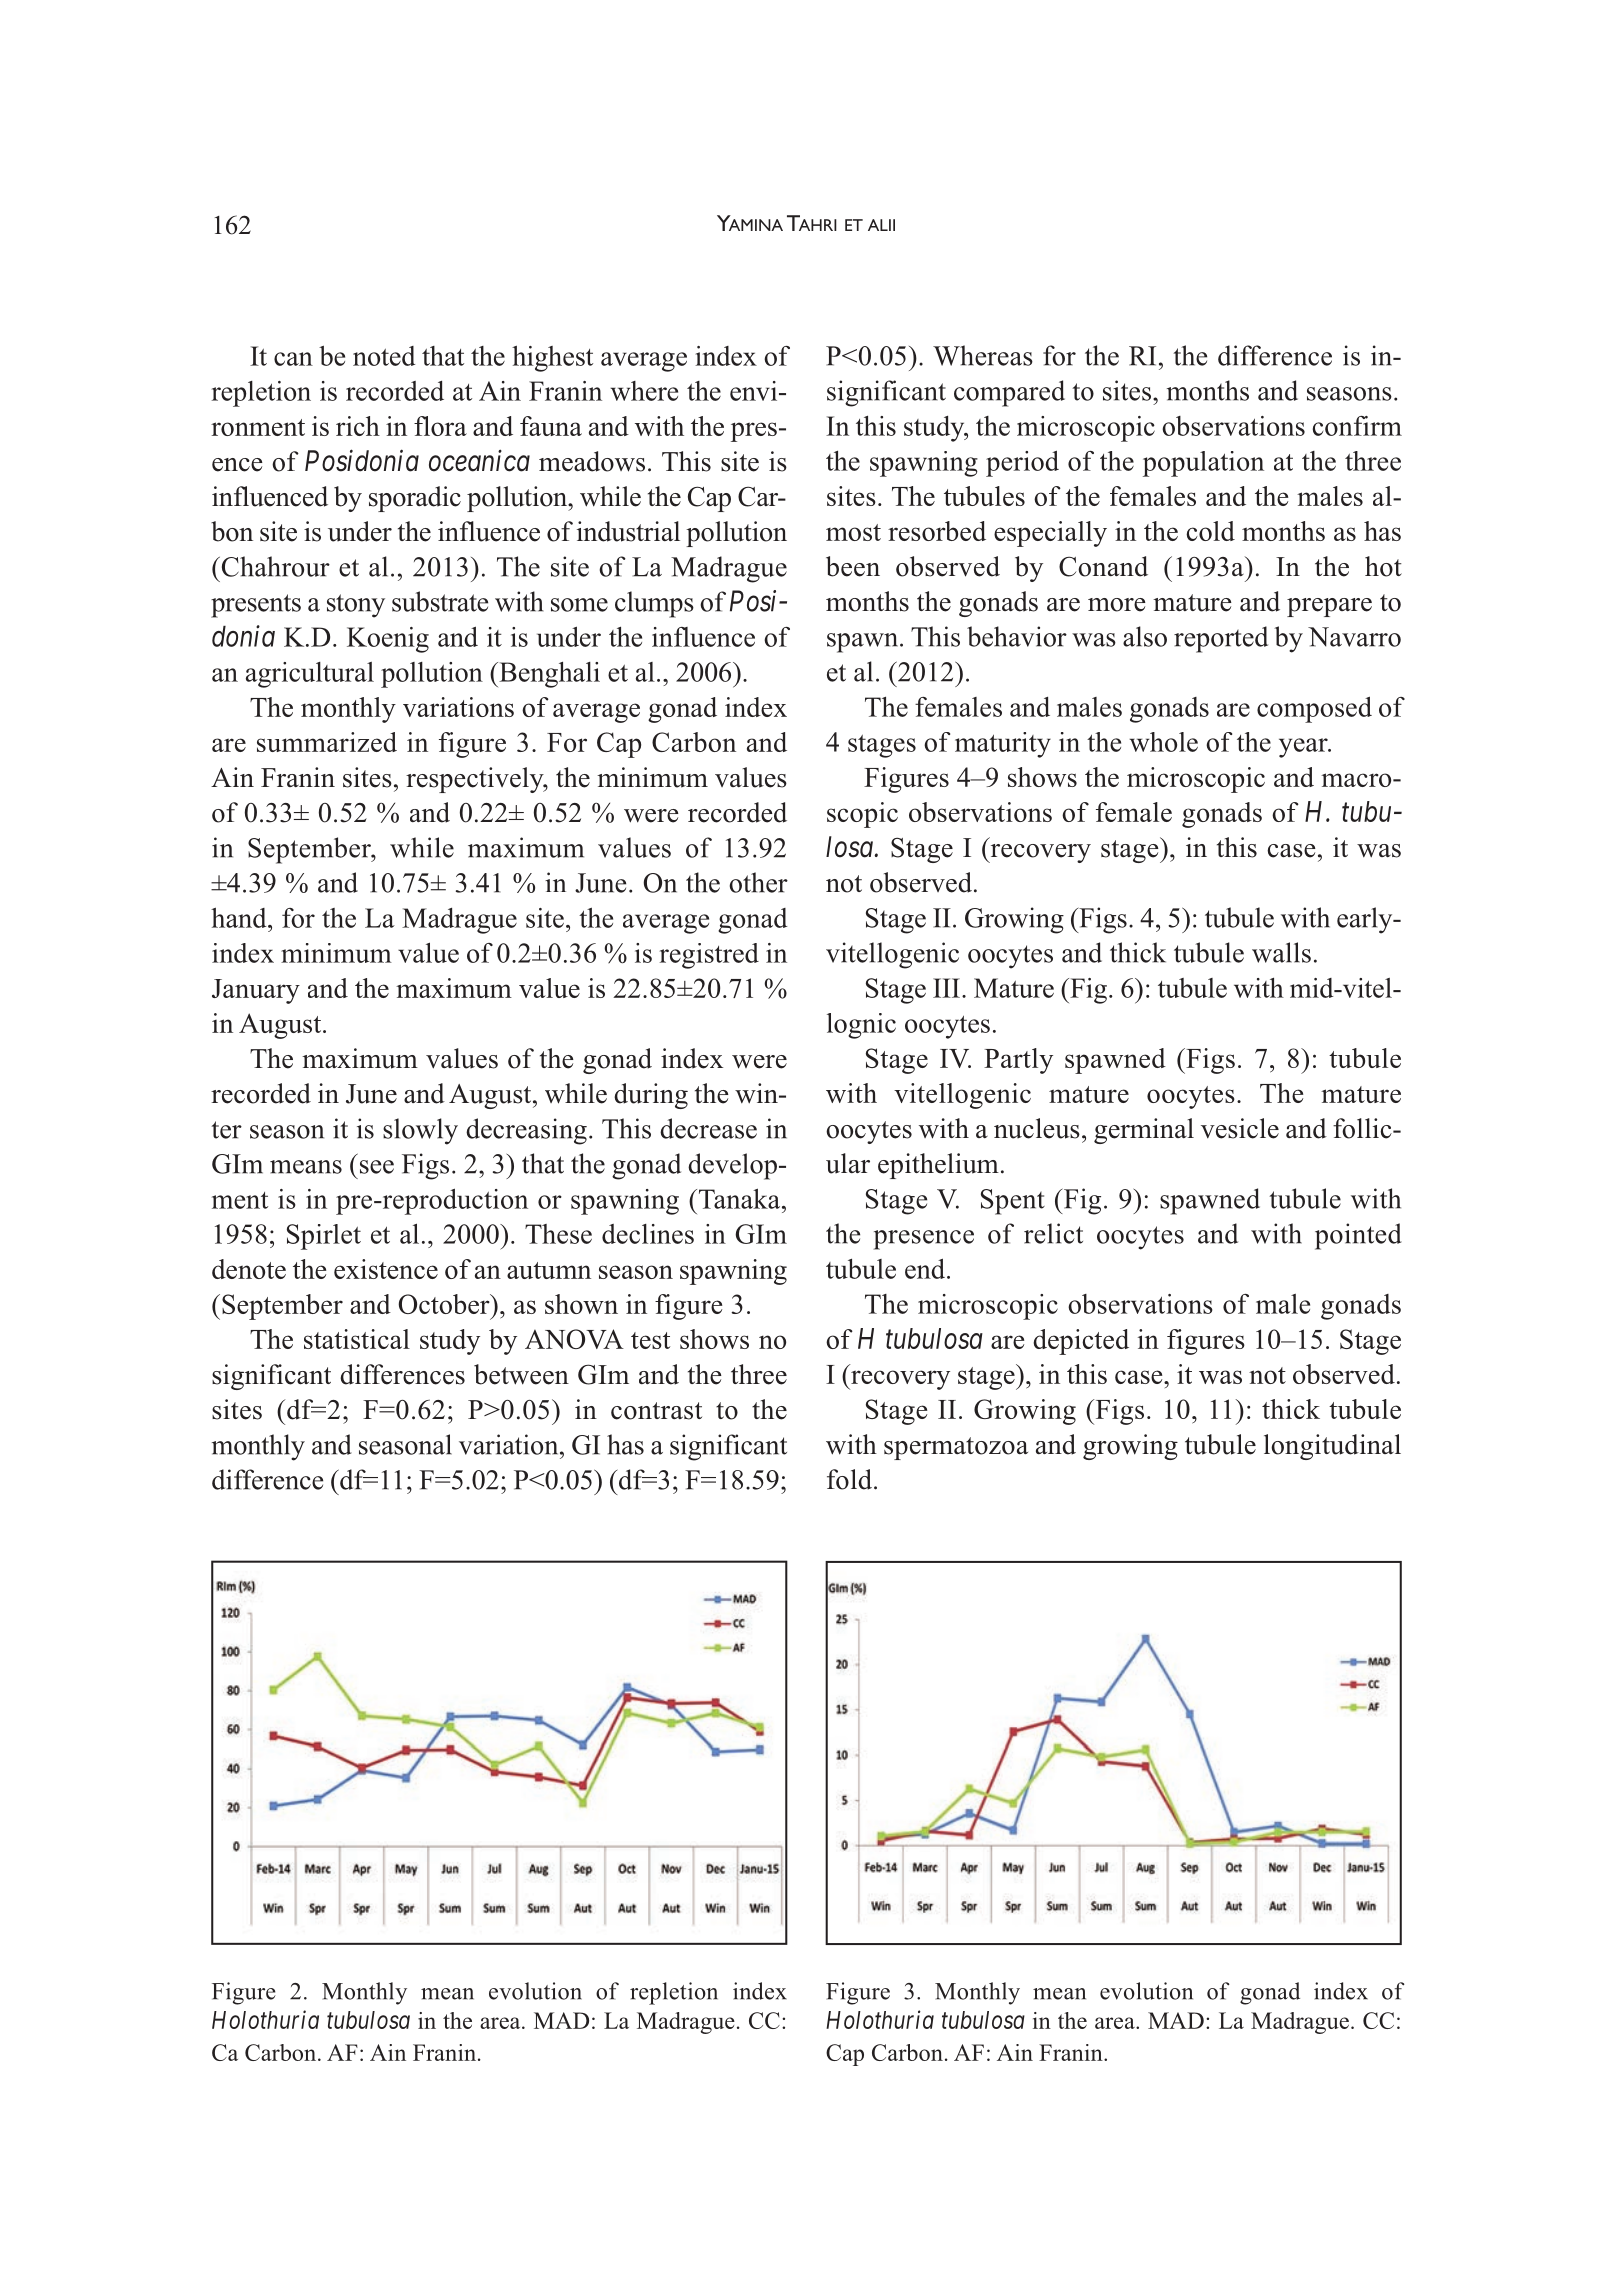 The width and height of the page is (1613, 2282). Describe the element at coordinates (1357, 426) in the page. I see `confirm` at that location.
